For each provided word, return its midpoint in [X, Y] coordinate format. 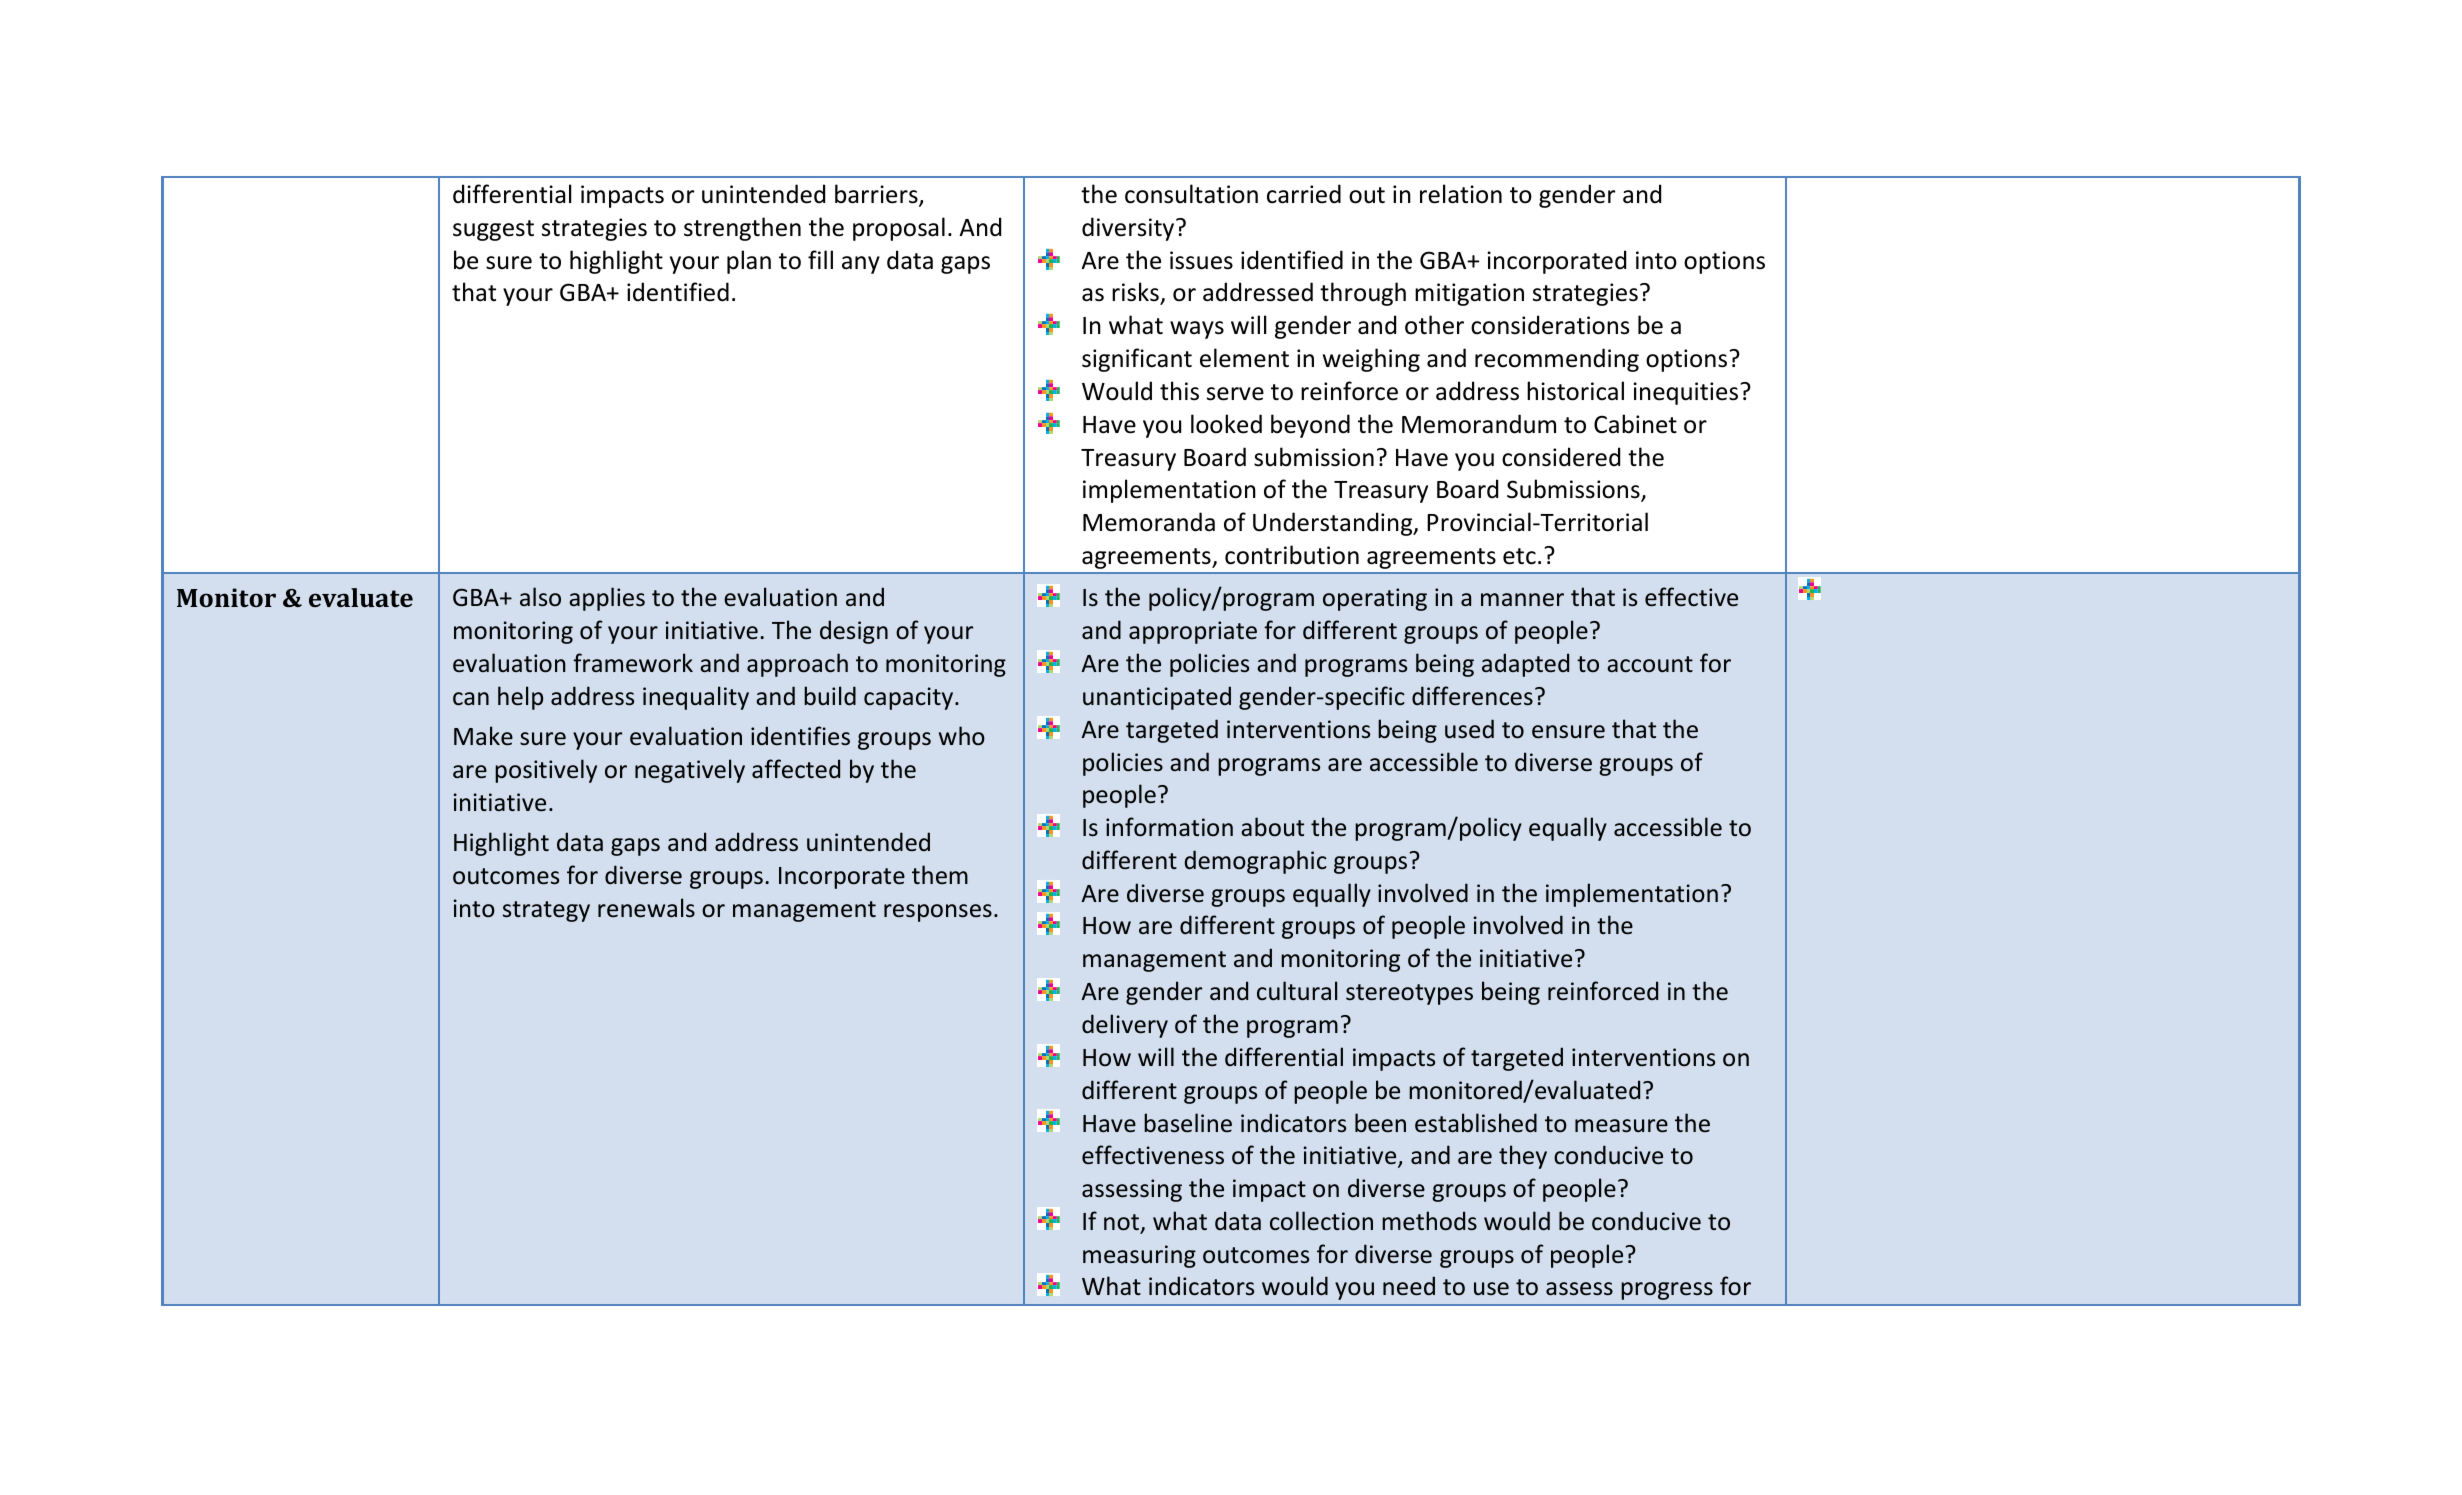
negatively [690, 771]
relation [1461, 194]
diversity [1129, 229]
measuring [1139, 1256]
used [1469, 729]
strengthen [742, 229]
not [1121, 1222]
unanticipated [1157, 698]
